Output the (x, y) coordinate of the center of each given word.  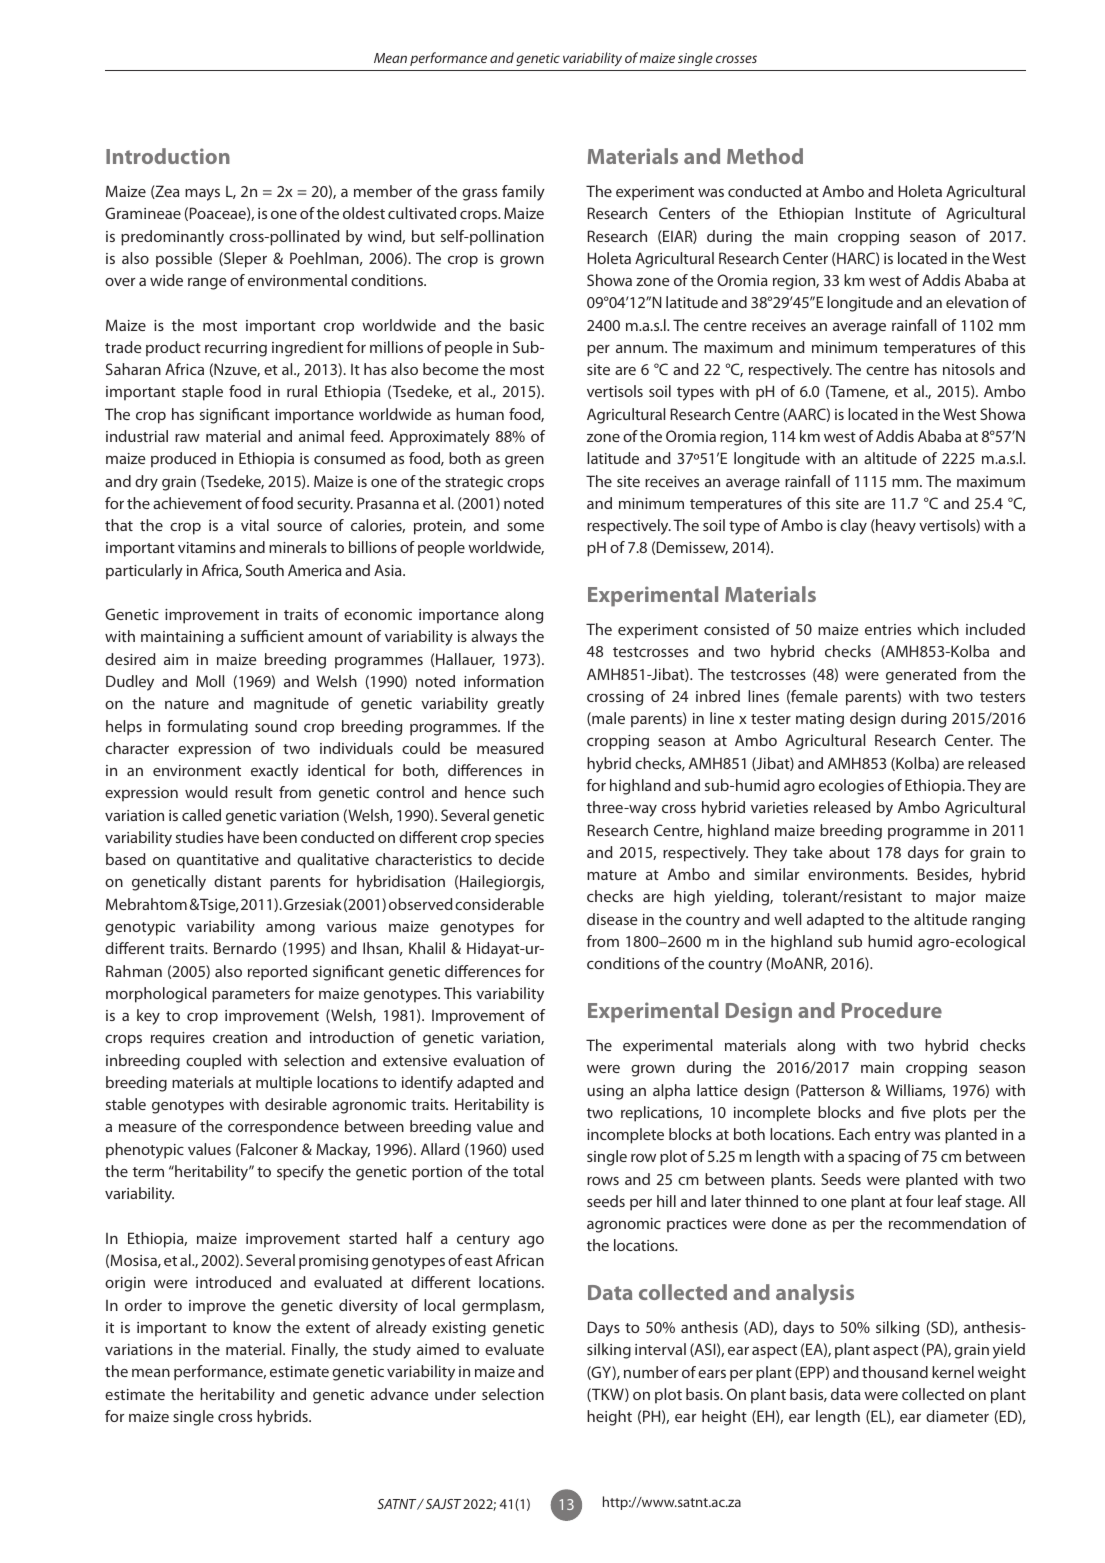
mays (202, 195)
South (265, 570)
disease (612, 919)
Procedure (892, 1010)
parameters (251, 996)
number (651, 1372)
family (523, 193)
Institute (883, 213)
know (252, 1327)
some (525, 527)
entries (888, 629)
